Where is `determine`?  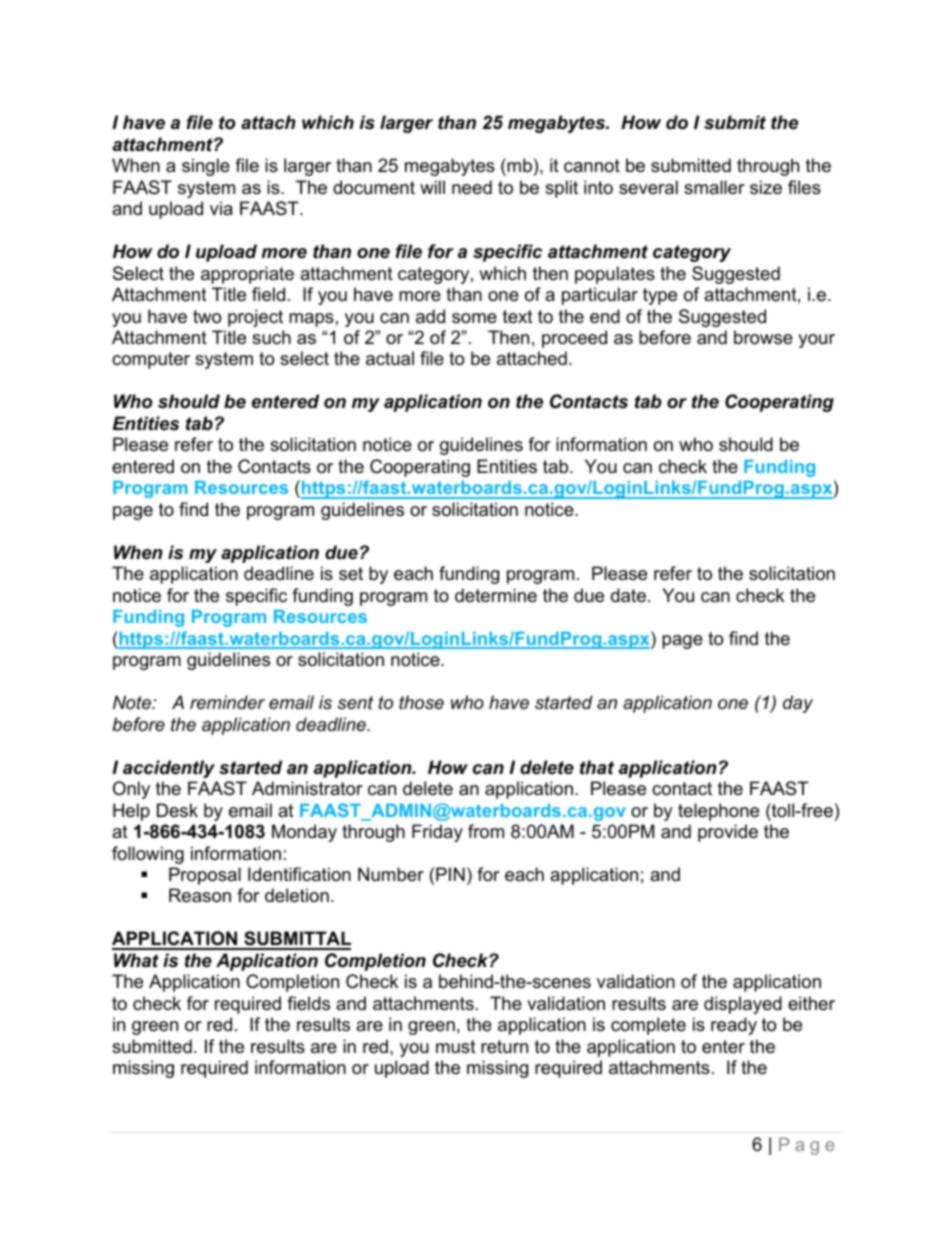
determine is located at coordinates (496, 595).
